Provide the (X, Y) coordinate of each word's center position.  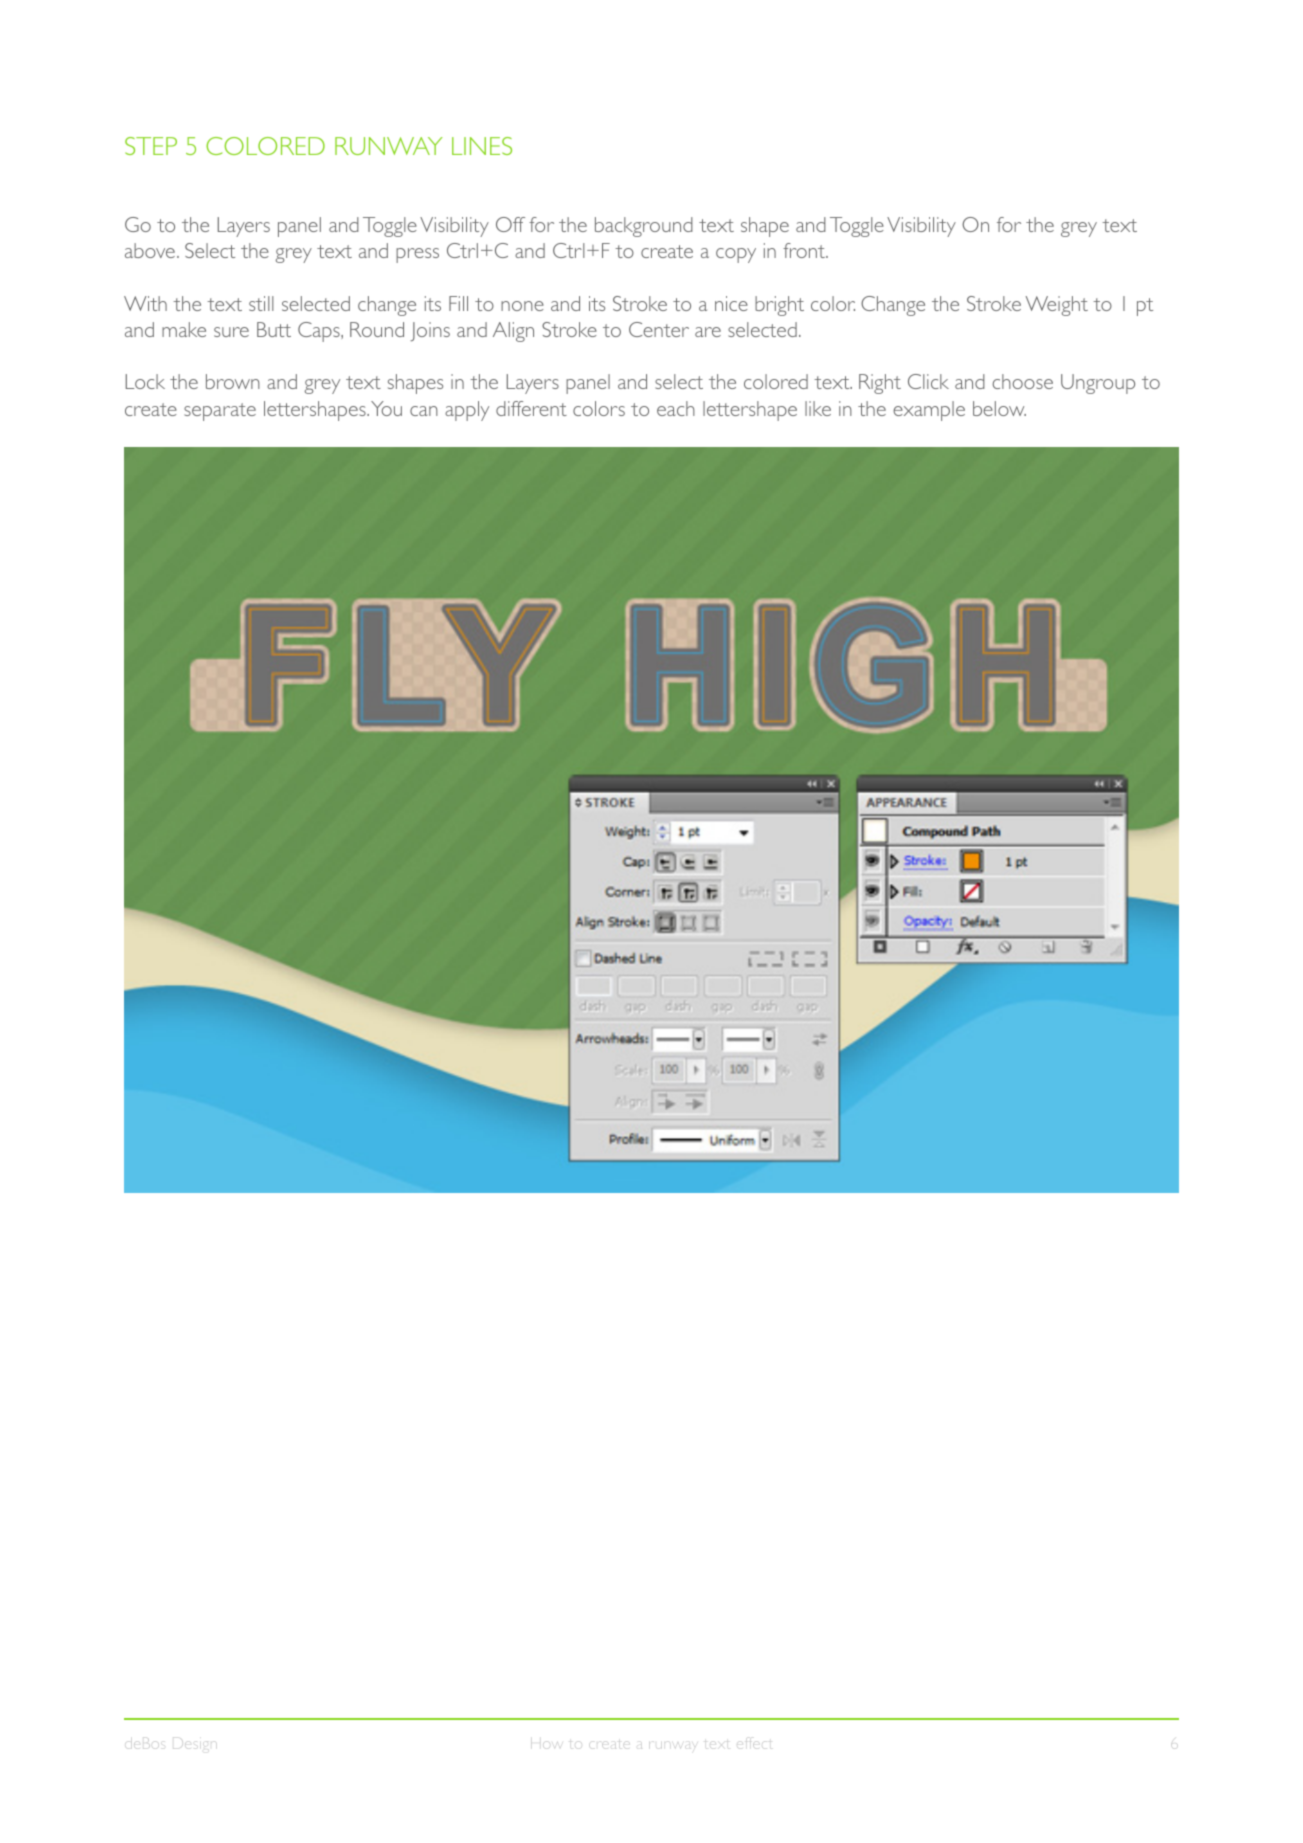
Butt (274, 329)
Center (659, 329)
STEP (151, 146)
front (805, 250)
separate (220, 412)
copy (736, 255)
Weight (1057, 306)
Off (510, 224)
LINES (482, 146)
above (150, 250)
